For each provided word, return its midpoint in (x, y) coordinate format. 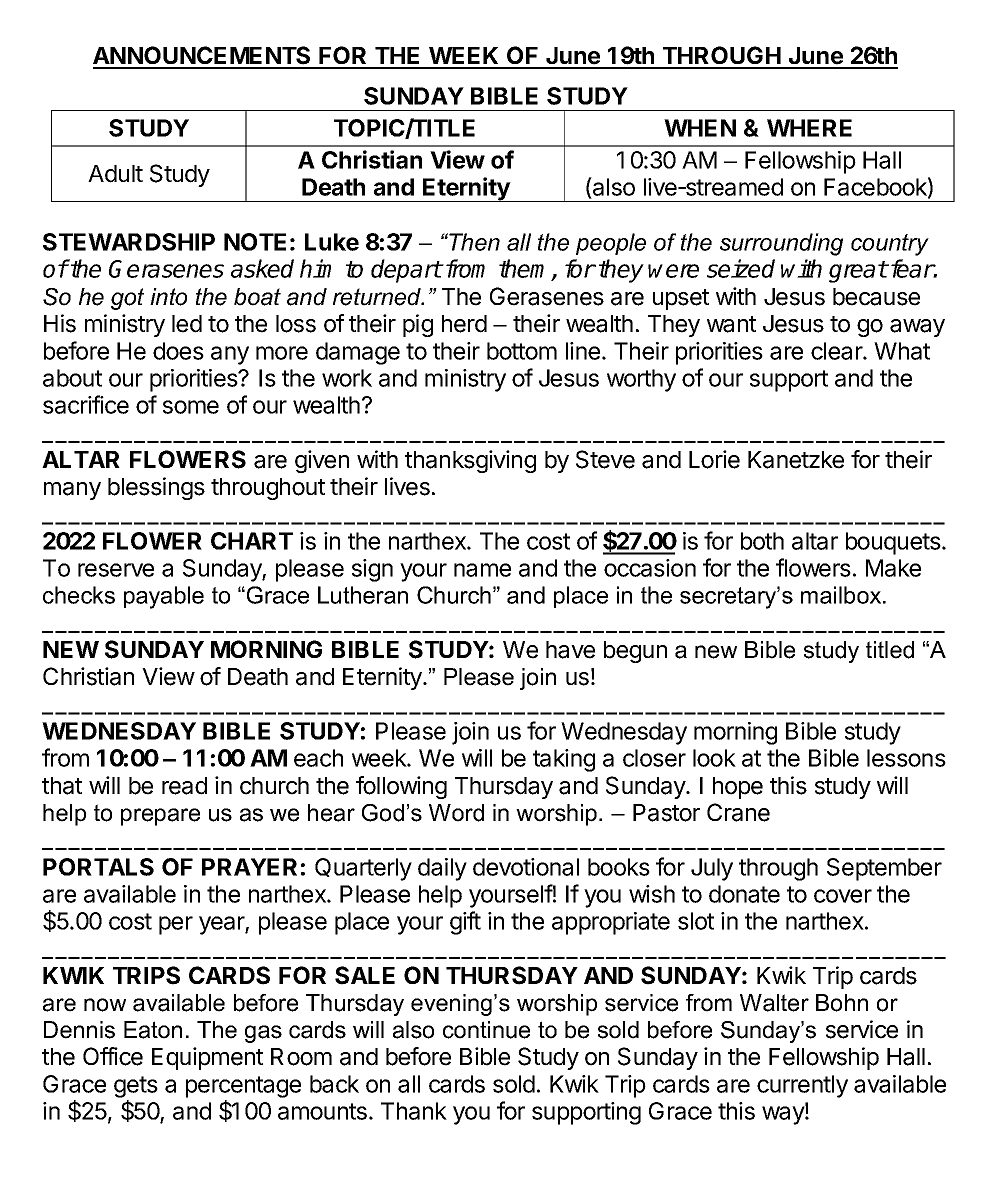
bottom (522, 351)
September (884, 869)
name (482, 570)
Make (893, 568)
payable (164, 597)
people (611, 244)
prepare (160, 817)
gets (136, 1087)
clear (837, 351)
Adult (115, 174)
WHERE (809, 128)
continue (486, 1030)
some (191, 407)
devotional (526, 867)
